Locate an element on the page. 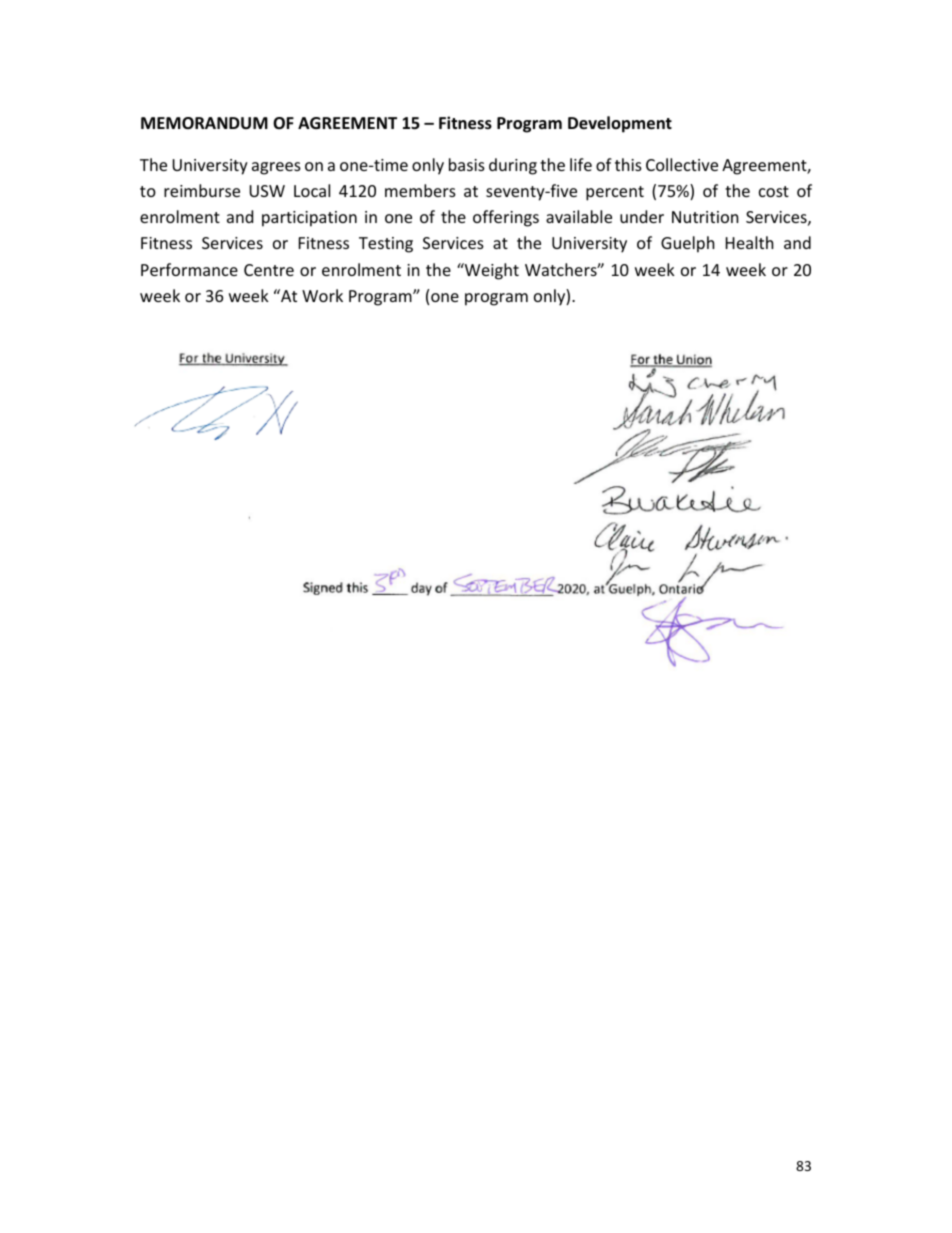 This page has width=952, height=1233. Nutrition is located at coordinates (705, 217).
